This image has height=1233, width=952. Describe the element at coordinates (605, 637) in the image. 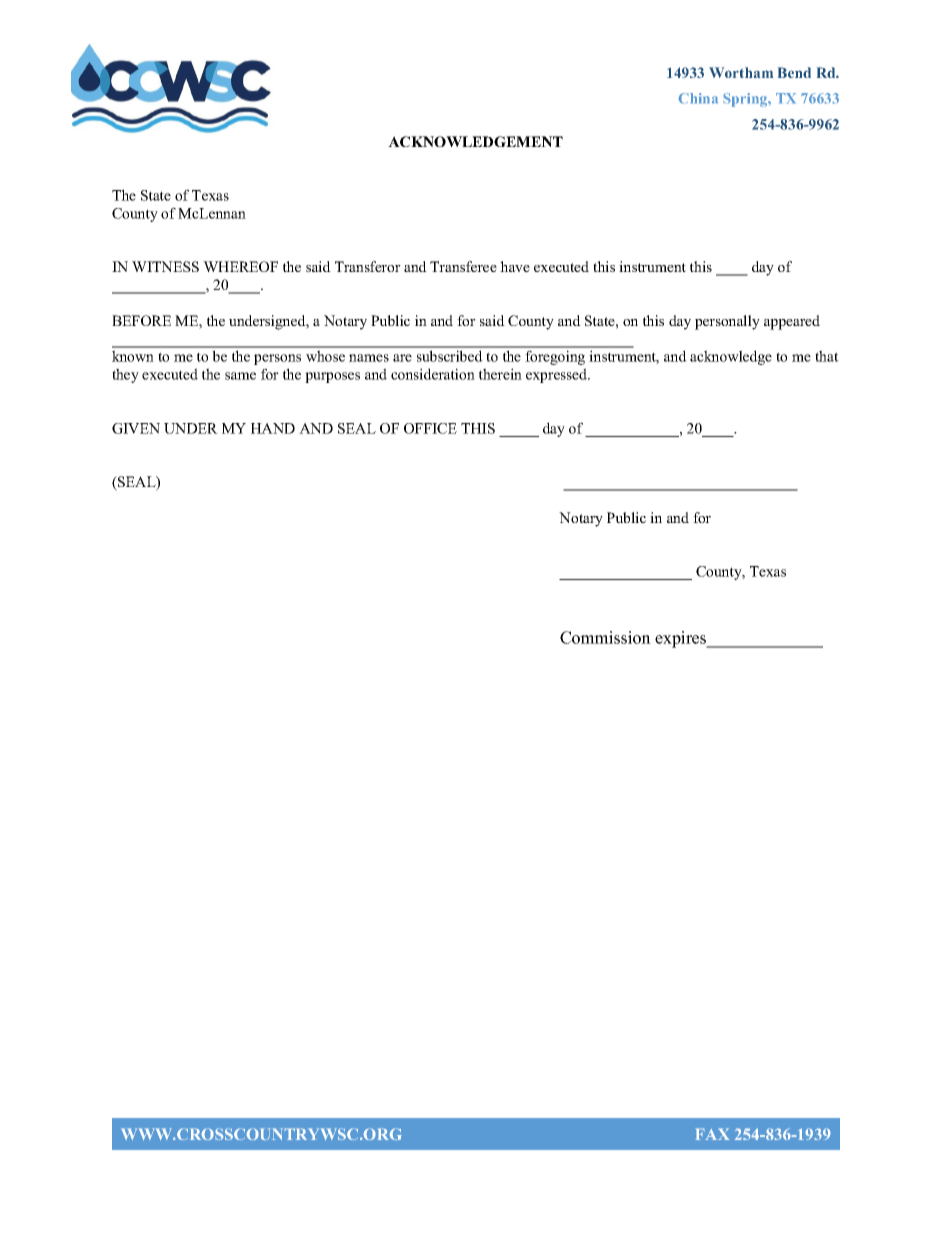

I see `Commission` at that location.
